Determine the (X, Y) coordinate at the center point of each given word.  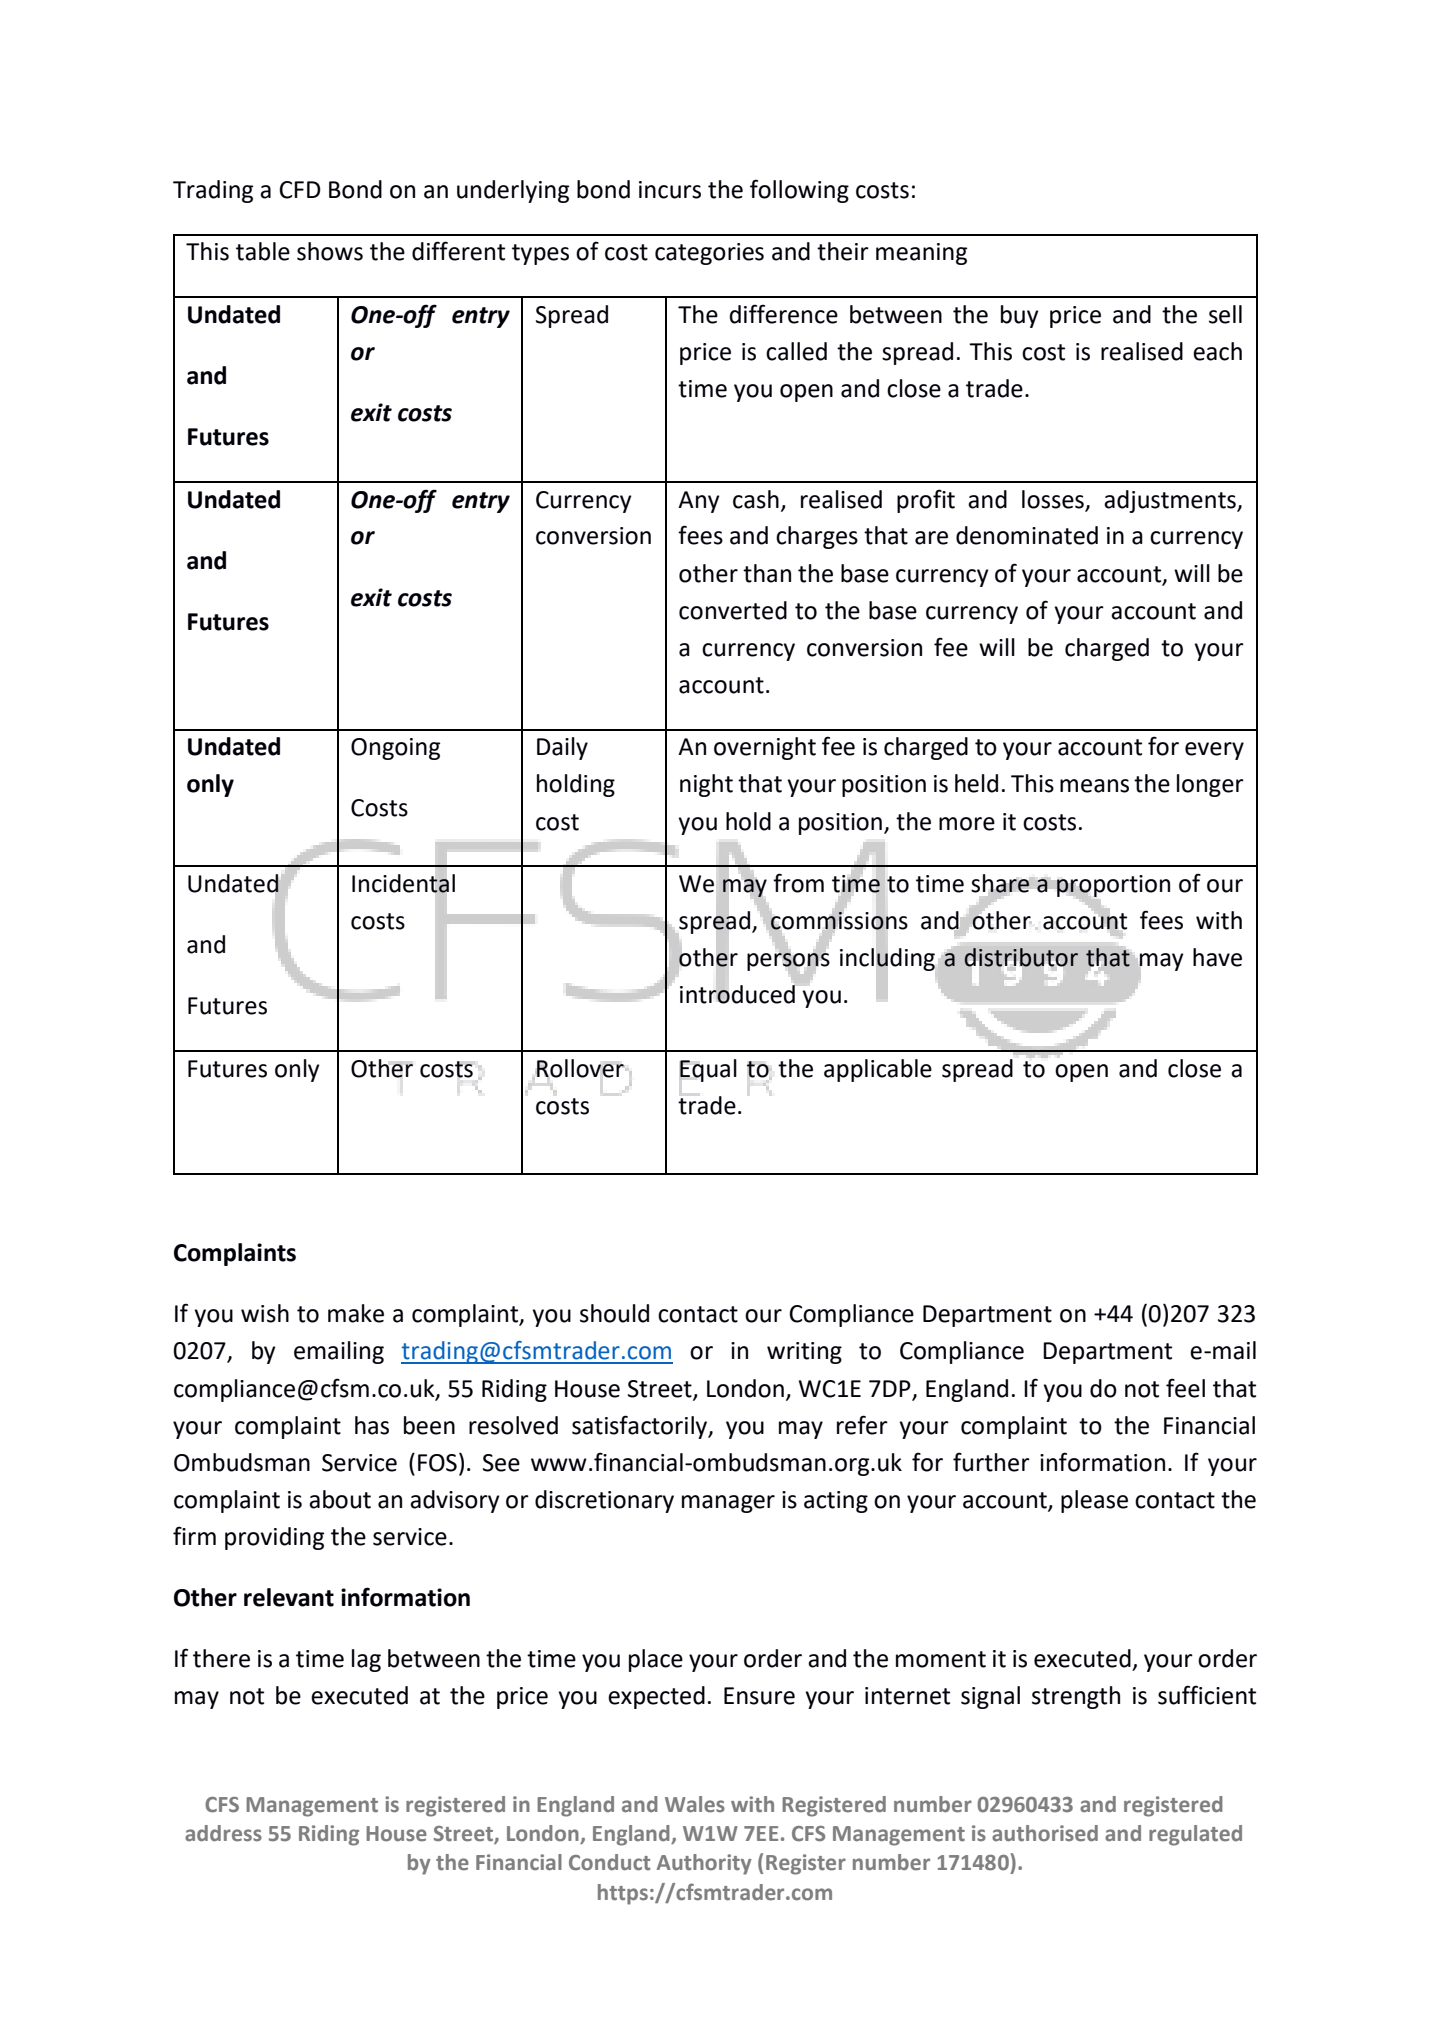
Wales (695, 1804)
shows (330, 251)
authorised (1045, 1833)
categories (709, 254)
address (223, 1833)
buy (1020, 316)
